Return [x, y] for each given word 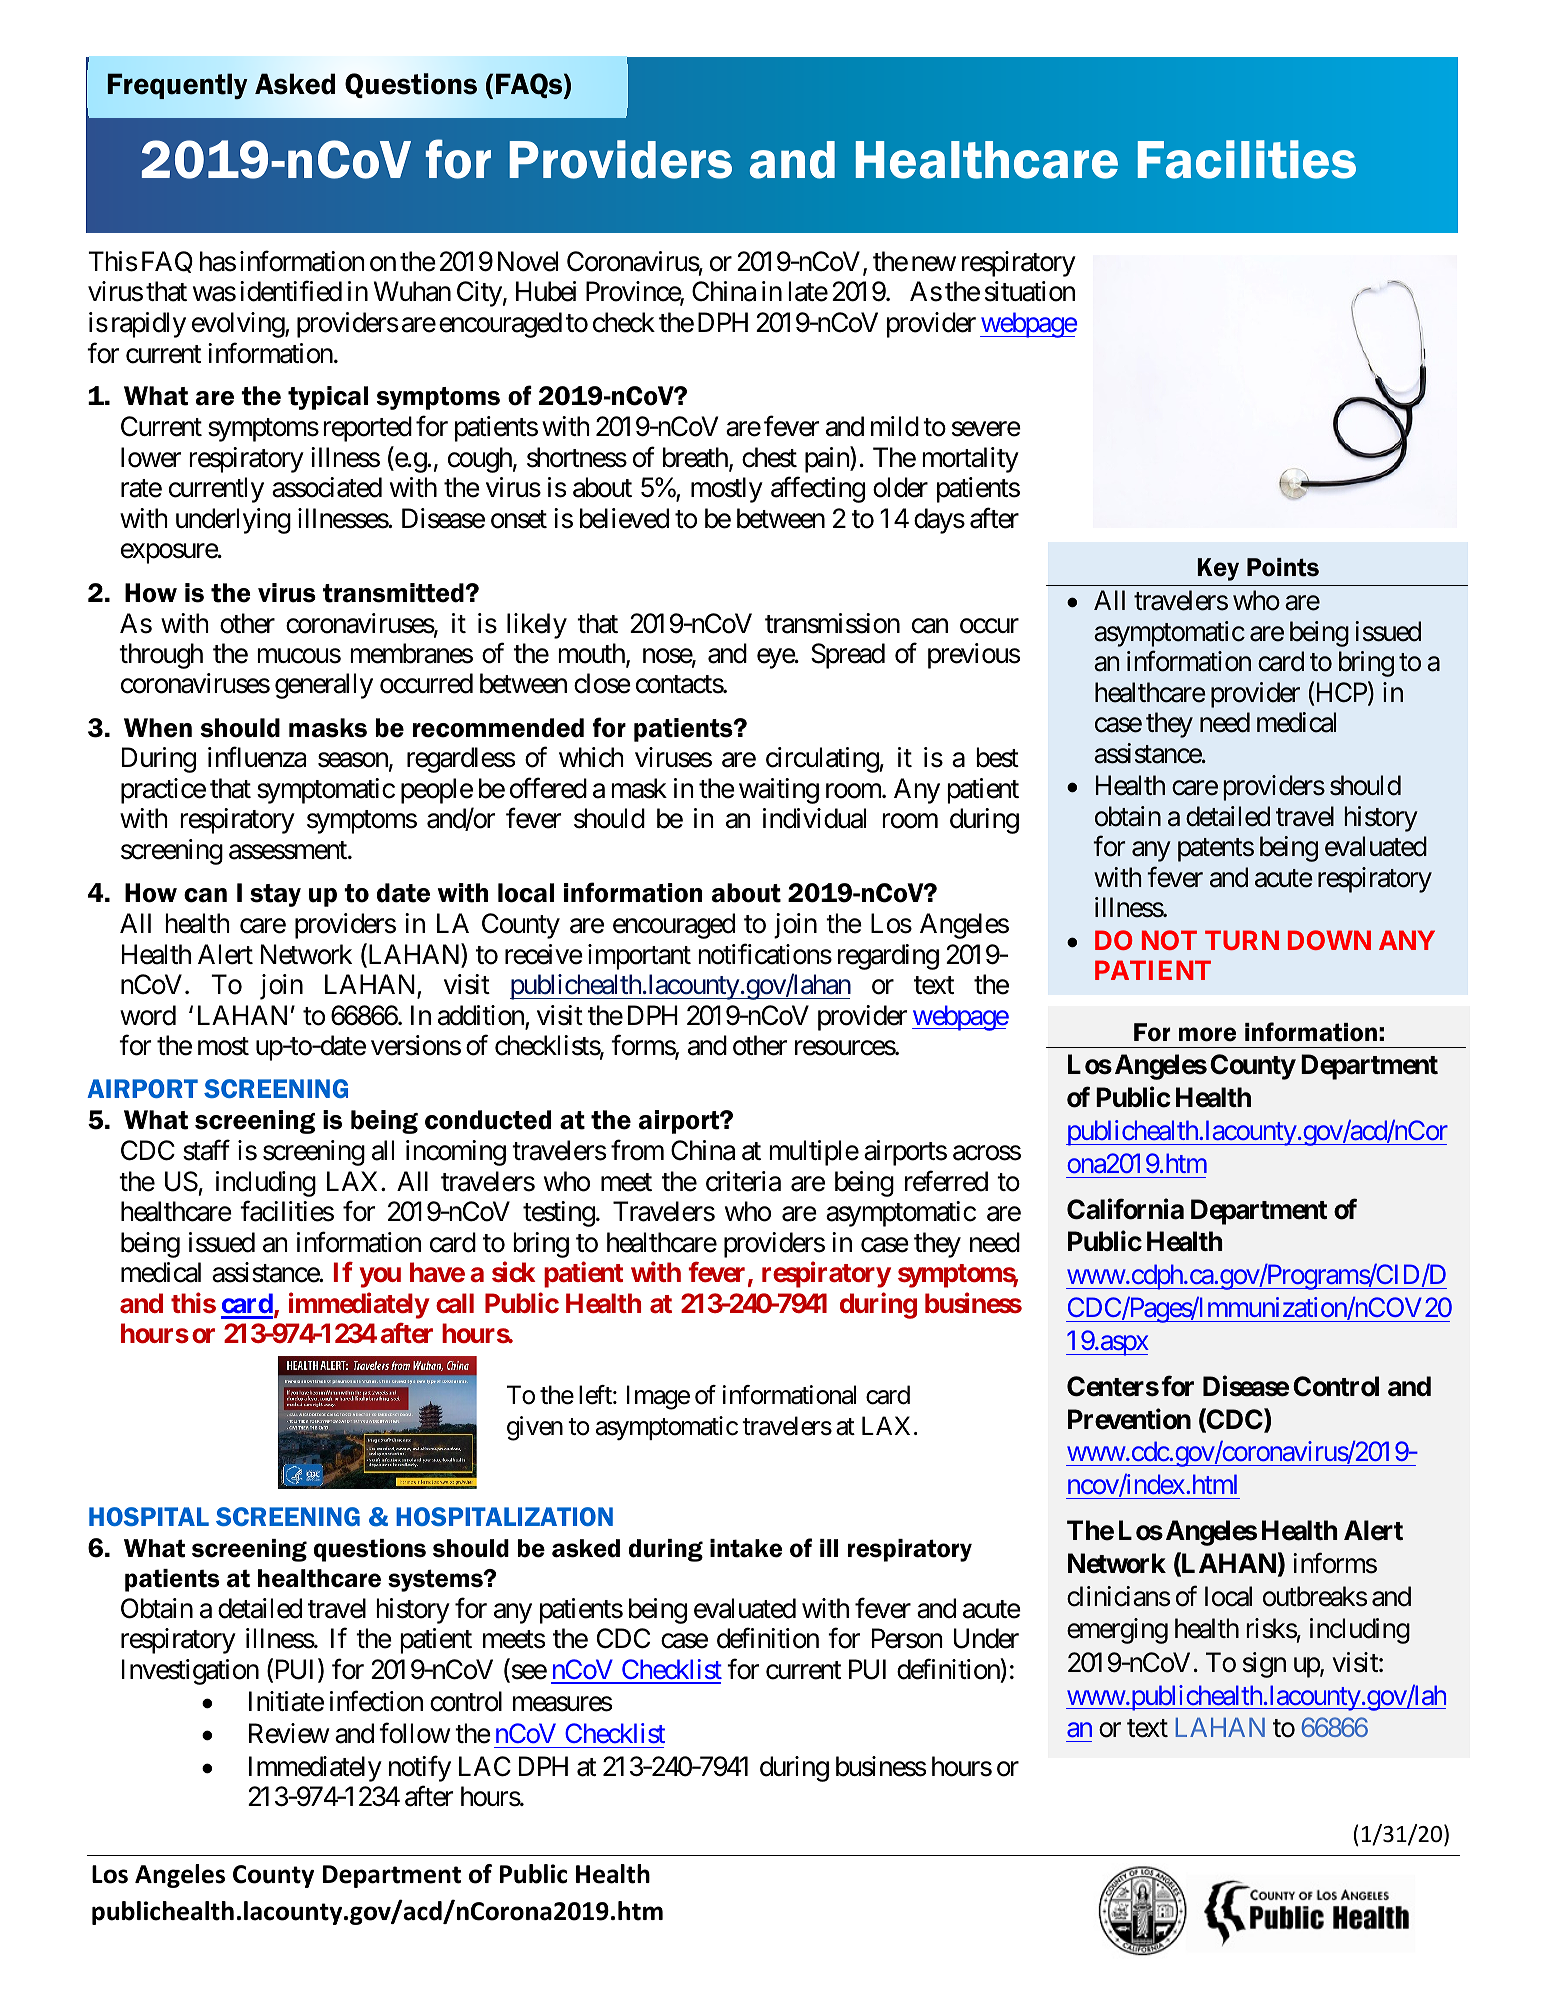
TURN [1242, 940]
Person [907, 1639]
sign [1264, 1665]
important [639, 957]
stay [275, 895]
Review [289, 1733]
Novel [528, 261]
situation [1030, 291]
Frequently [177, 86]
